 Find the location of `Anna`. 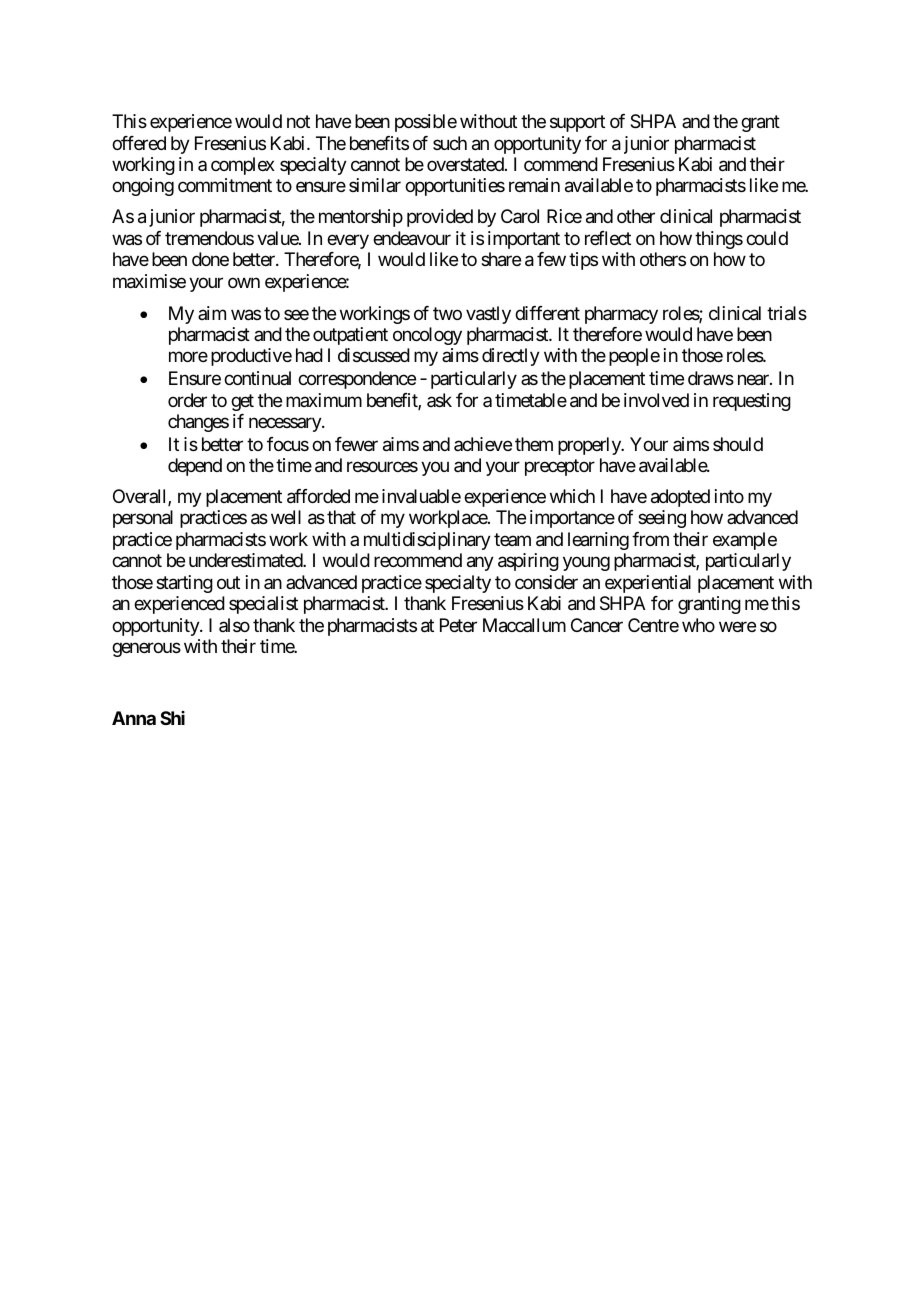

Anna is located at coordinates (134, 718).
